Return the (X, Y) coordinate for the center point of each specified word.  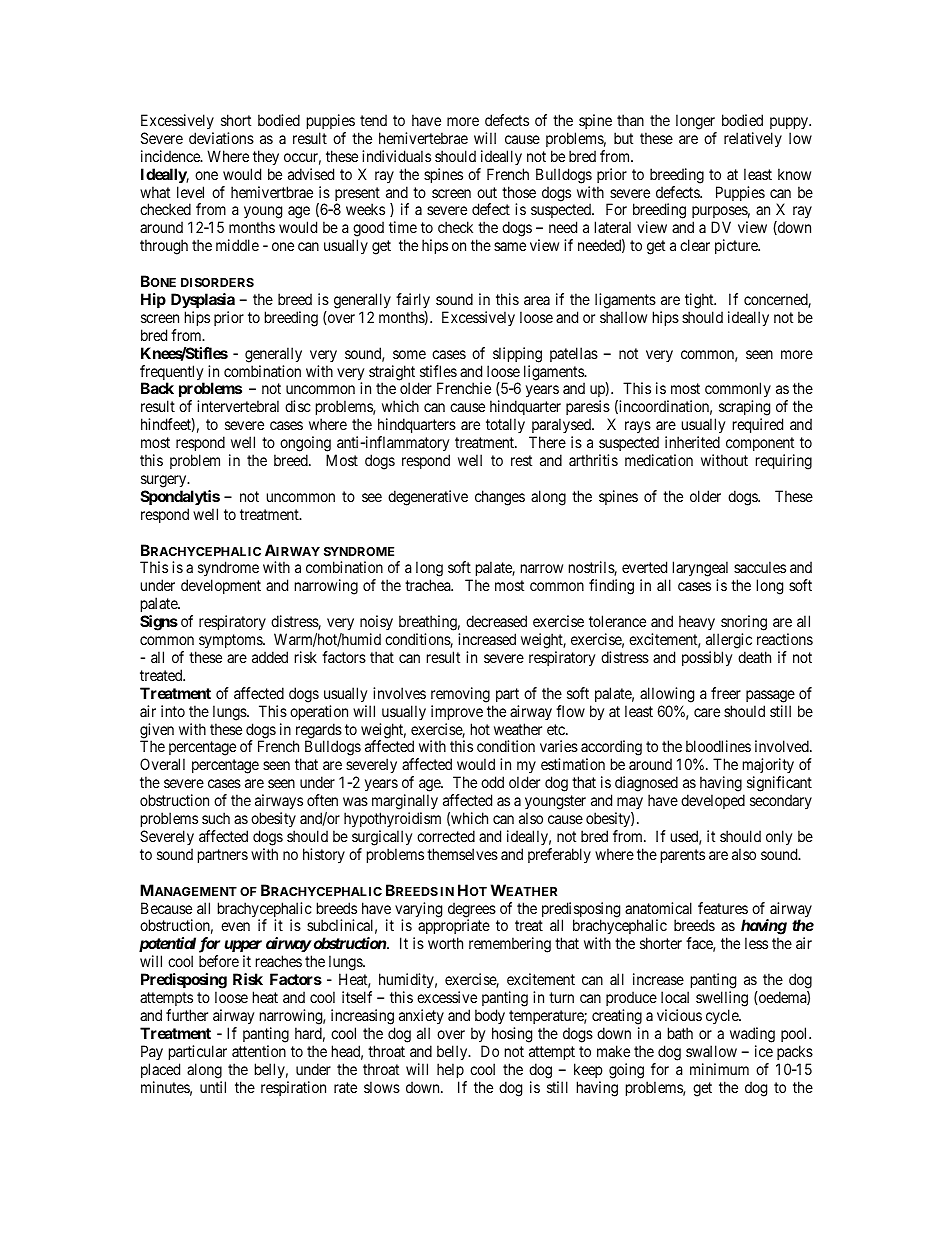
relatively (753, 139)
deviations (221, 138)
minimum (719, 1069)
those (519, 192)
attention (259, 1051)
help (450, 1070)
